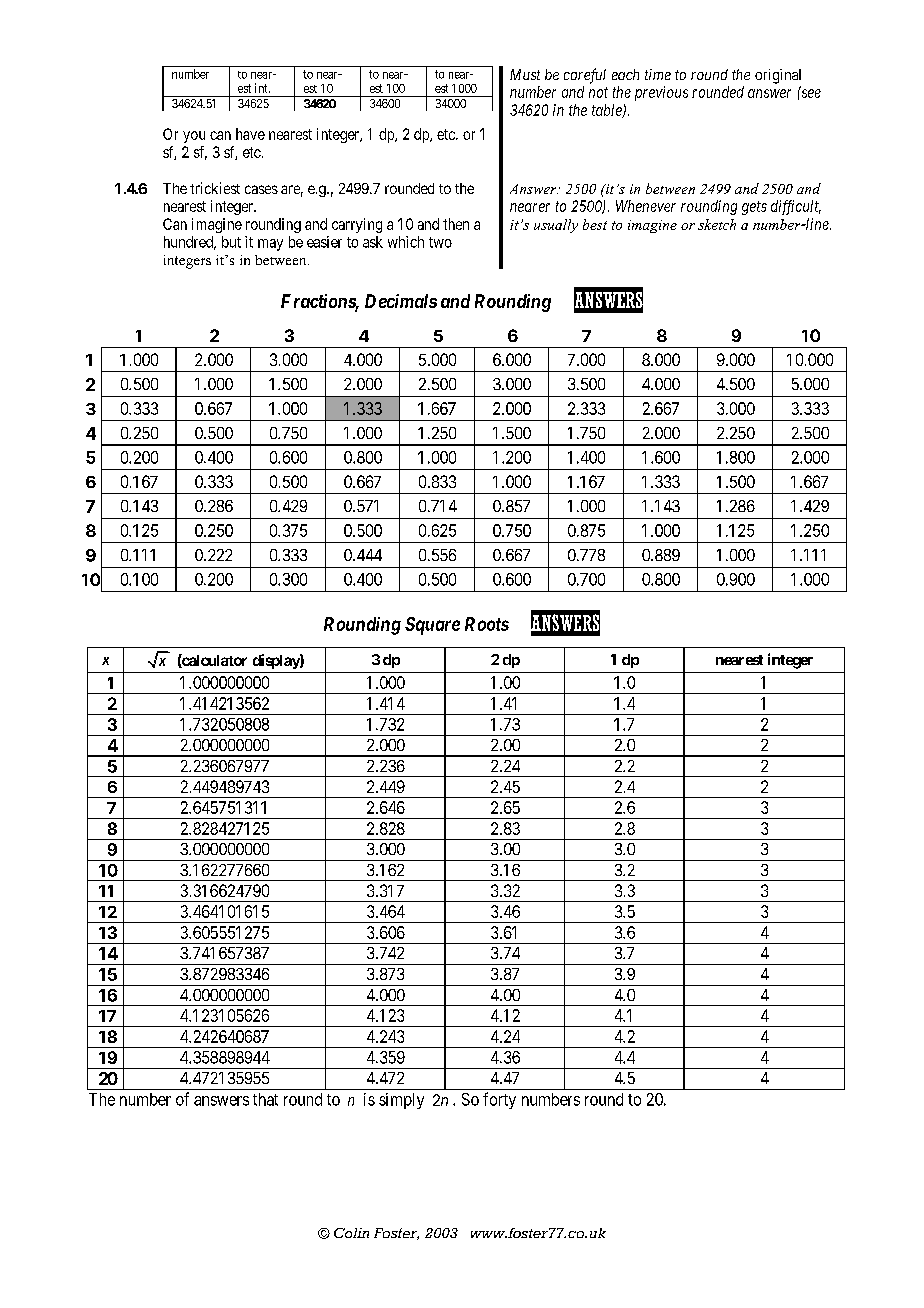 This screenshot has width=924, height=1308. What do you see at coordinates (440, 242) in the screenshot?
I see `two` at bounding box center [440, 242].
